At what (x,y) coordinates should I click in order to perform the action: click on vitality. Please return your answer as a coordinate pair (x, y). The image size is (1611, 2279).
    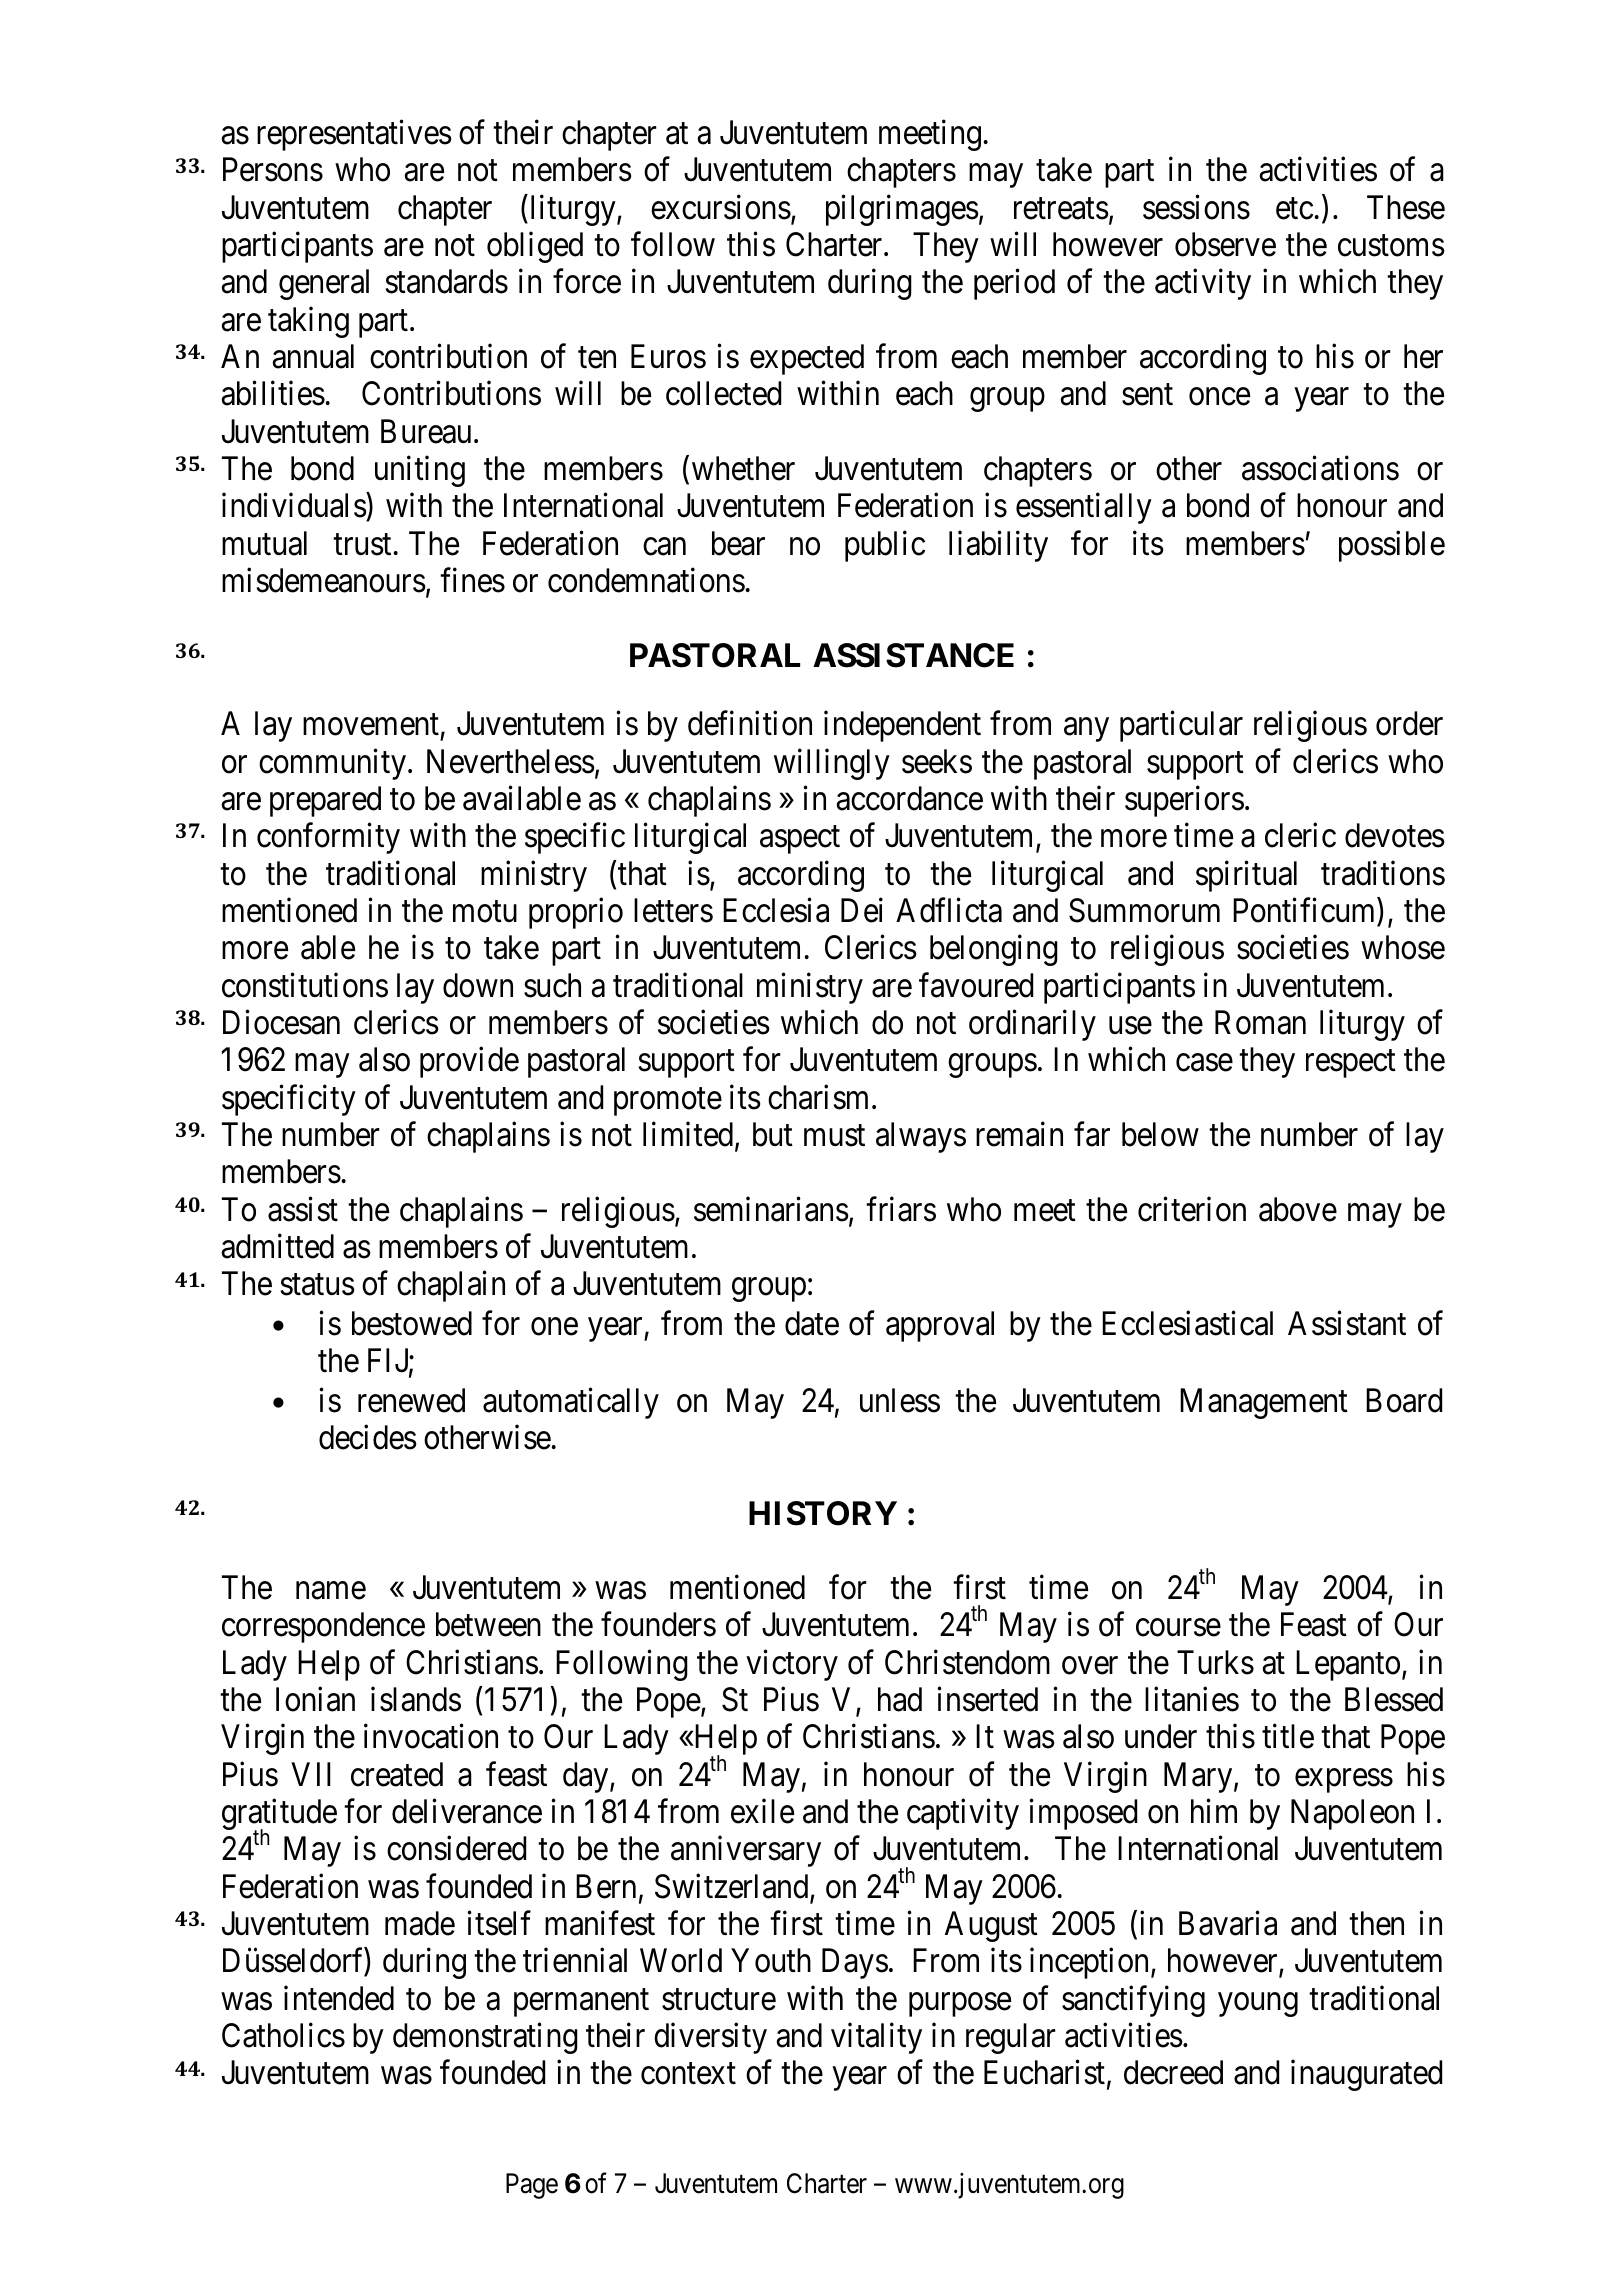
    Looking at the image, I should click on (876, 2038).
